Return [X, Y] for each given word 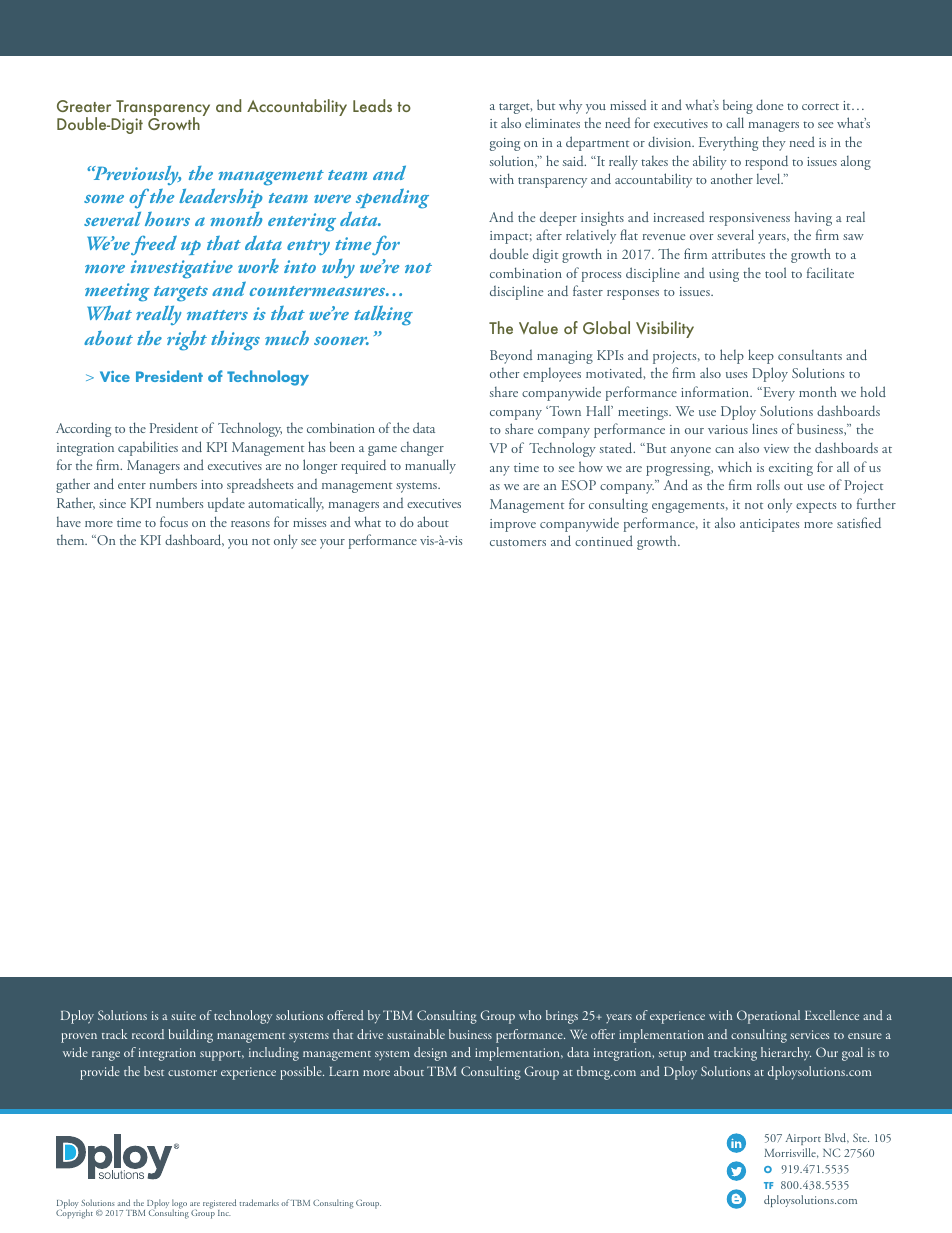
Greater [84, 106]
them [72, 540]
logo [179, 1205]
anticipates [769, 525]
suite [183, 1015]
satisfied [859, 522]
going [505, 144]
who [530, 1015]
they [774, 144]
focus [174, 521]
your [332, 544]
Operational [768, 1017]
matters [217, 315]
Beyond [511, 357]
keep [761, 356]
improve [513, 525]
